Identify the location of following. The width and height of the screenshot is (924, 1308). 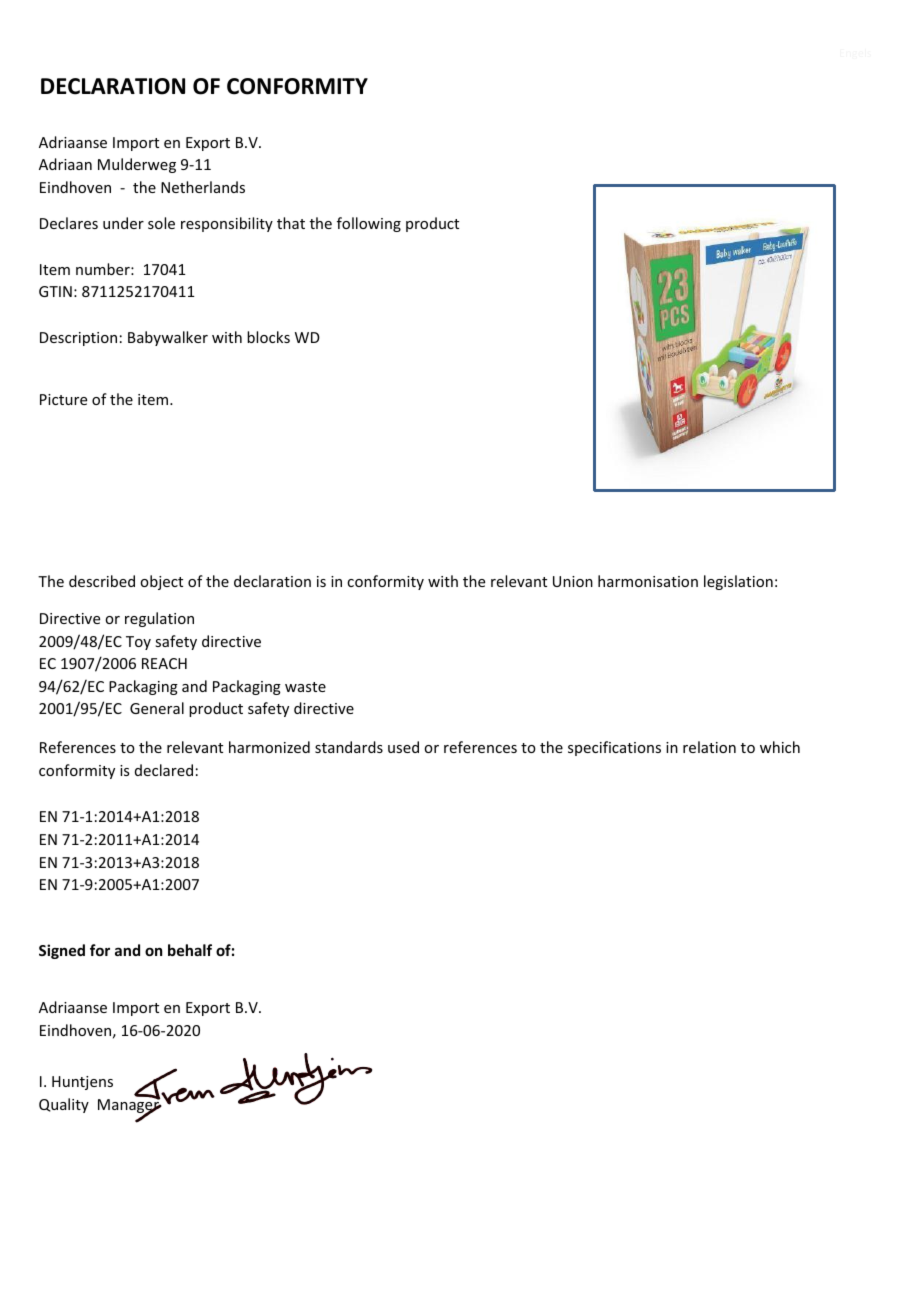
(369, 224).
